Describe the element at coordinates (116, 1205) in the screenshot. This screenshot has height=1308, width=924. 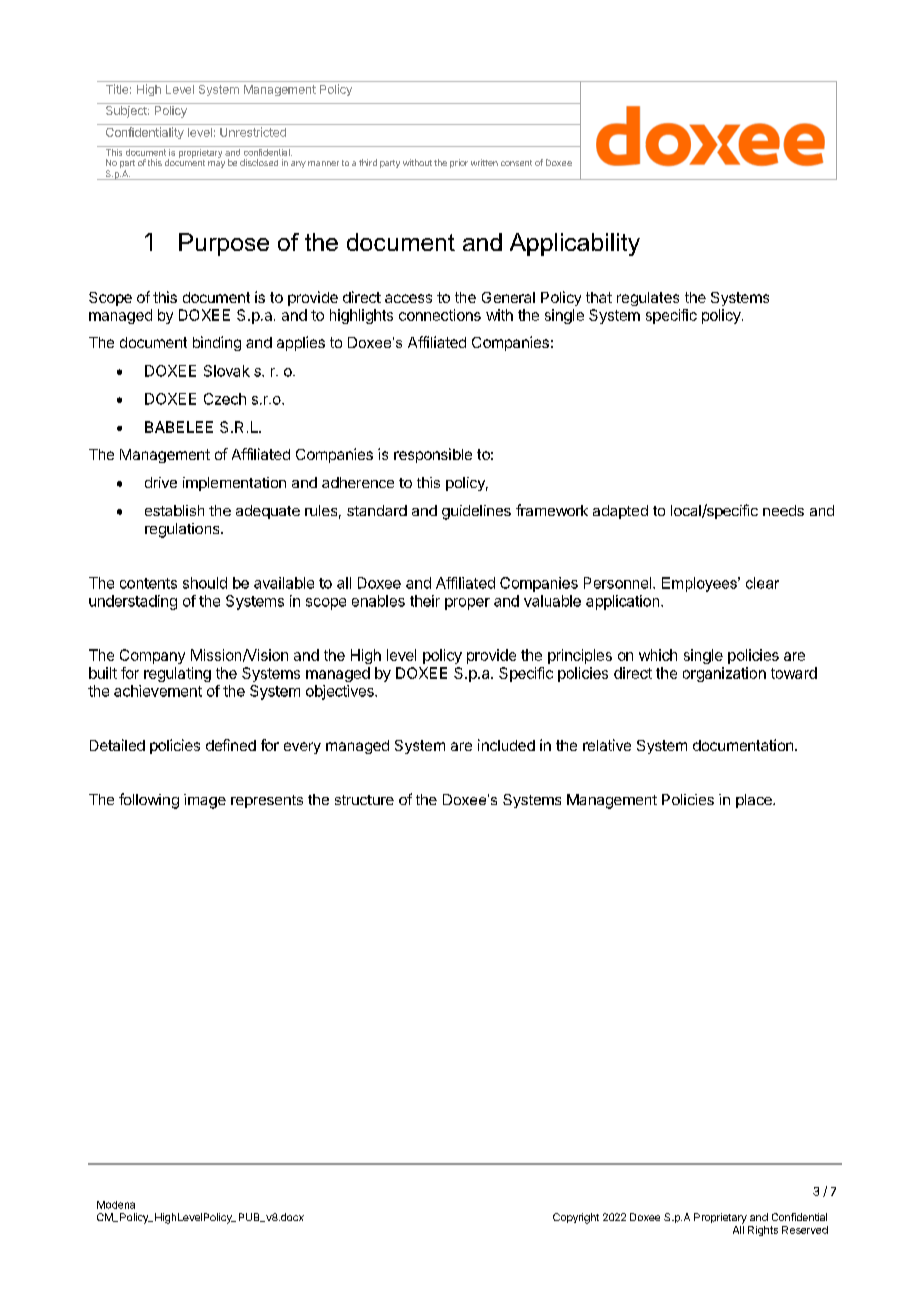
I see `Modena` at that location.
